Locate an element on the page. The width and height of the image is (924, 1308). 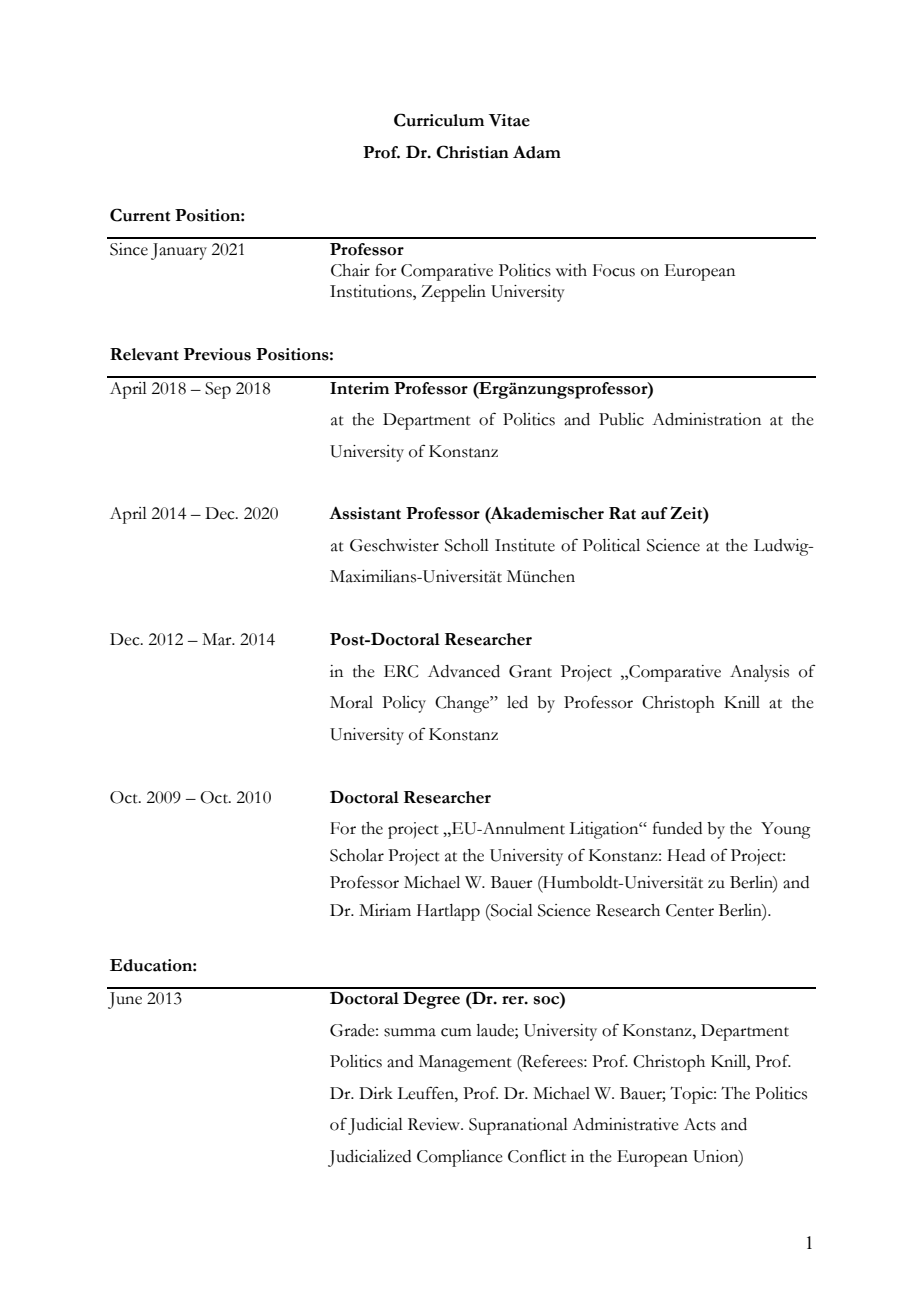
Christian is located at coordinates (472, 152).
